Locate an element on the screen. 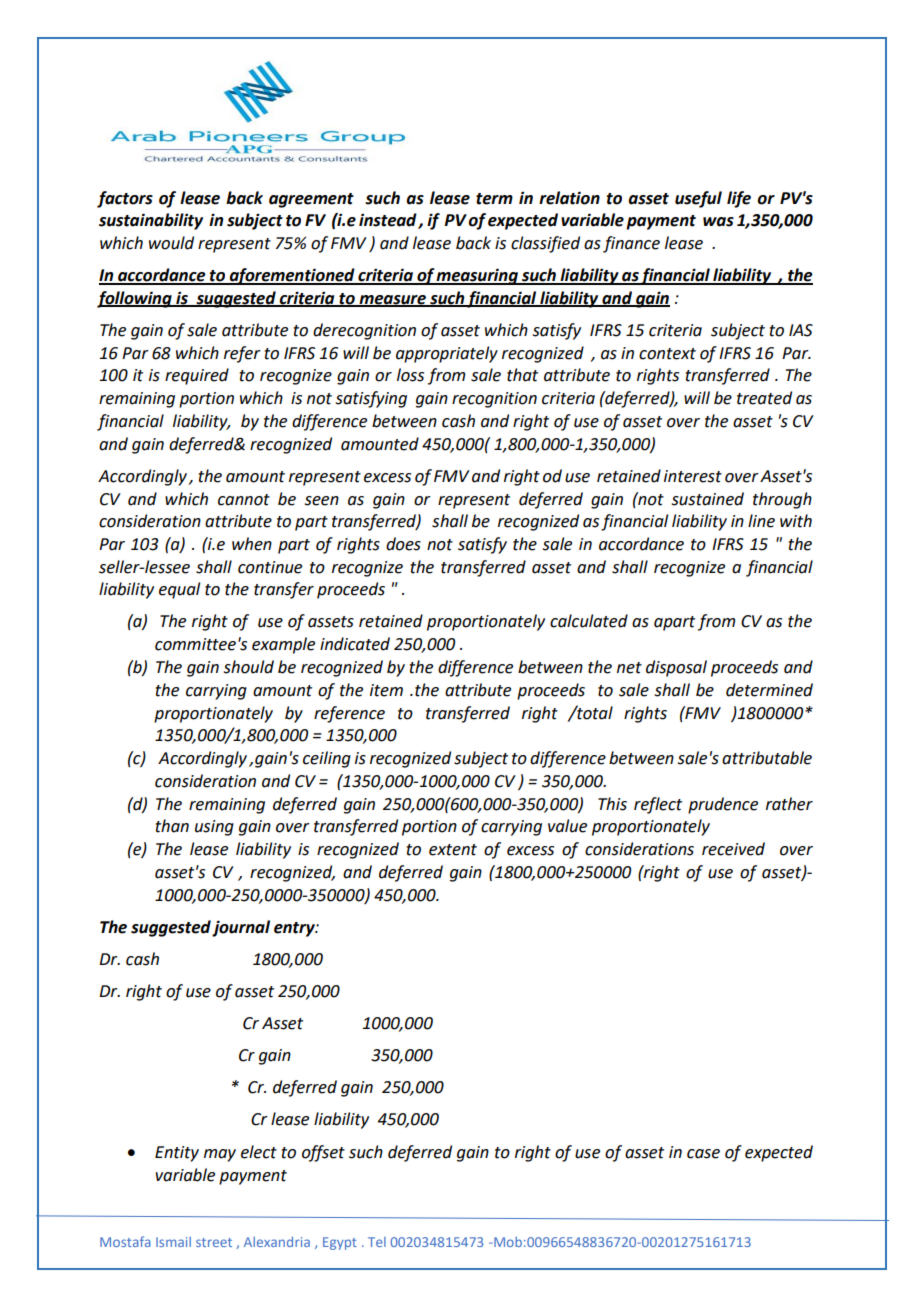  should is located at coordinates (249, 667).
